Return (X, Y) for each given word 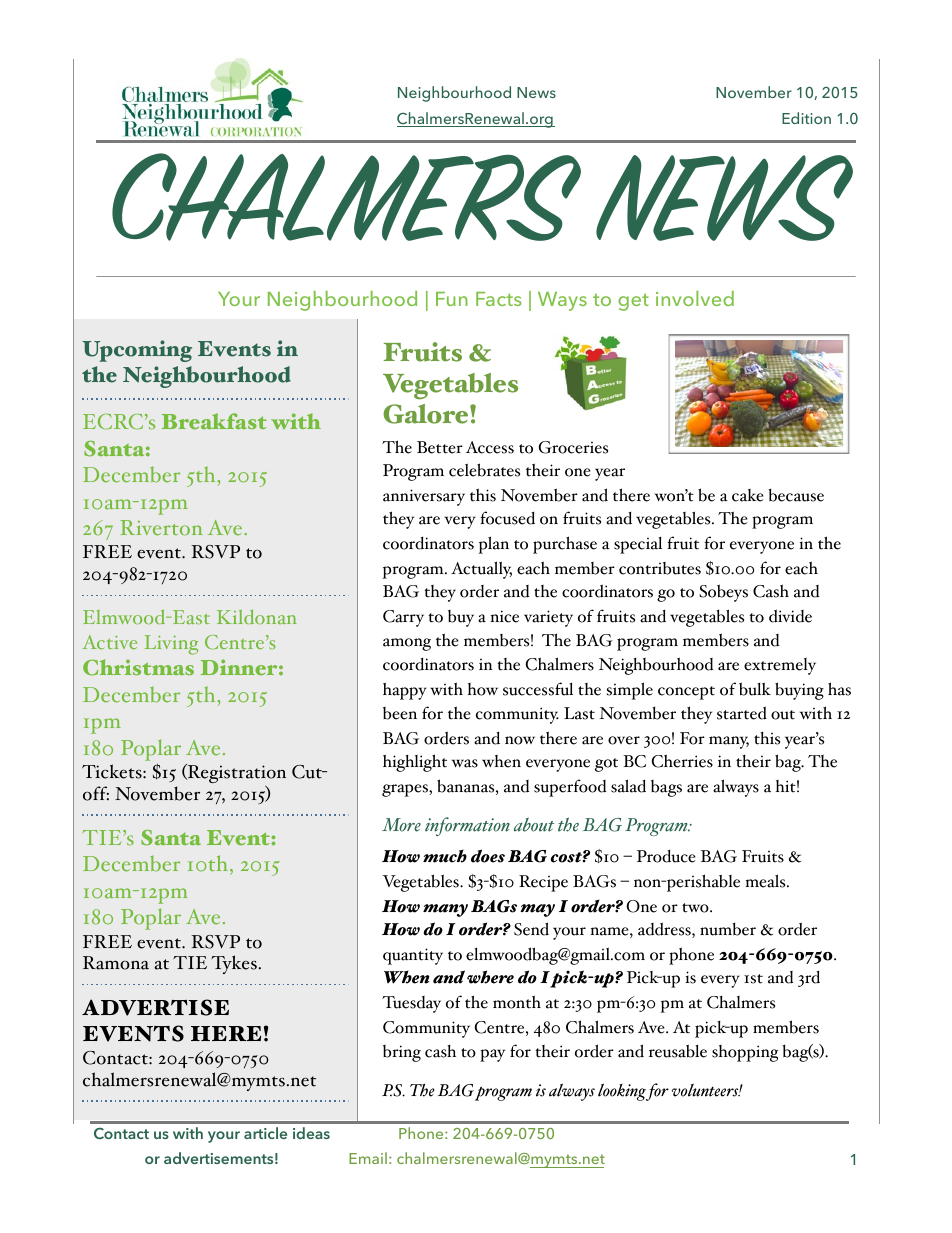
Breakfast (214, 421)
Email (368, 1158)
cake (748, 495)
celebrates (484, 470)
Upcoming (137, 351)
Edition (806, 118)
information (467, 826)
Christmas (138, 667)
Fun (452, 299)
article (265, 1133)
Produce (666, 856)
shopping (745, 1053)
